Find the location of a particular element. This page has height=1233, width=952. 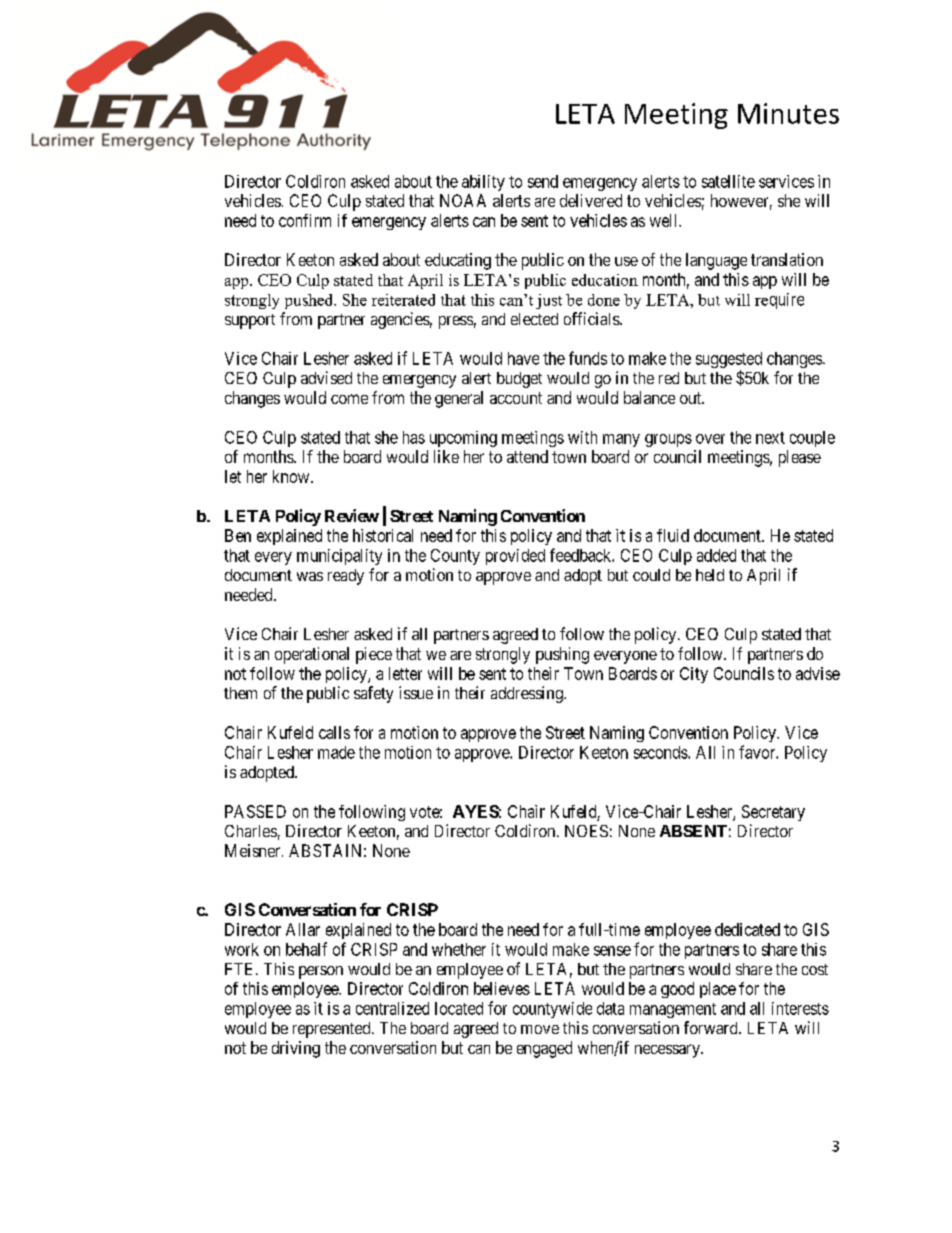

was is located at coordinates (310, 576).
